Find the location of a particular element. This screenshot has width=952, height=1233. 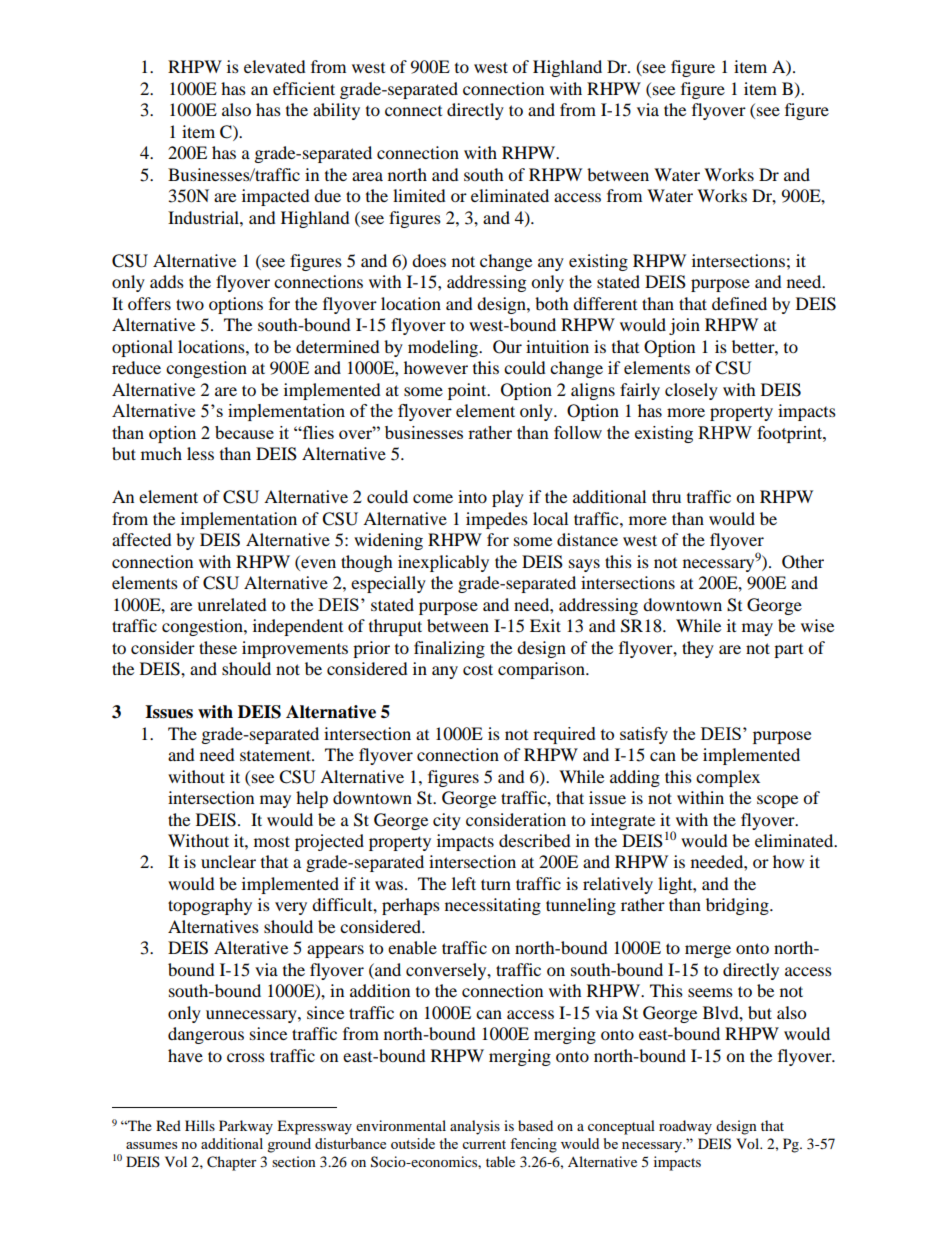

left is located at coordinates (464, 883).
